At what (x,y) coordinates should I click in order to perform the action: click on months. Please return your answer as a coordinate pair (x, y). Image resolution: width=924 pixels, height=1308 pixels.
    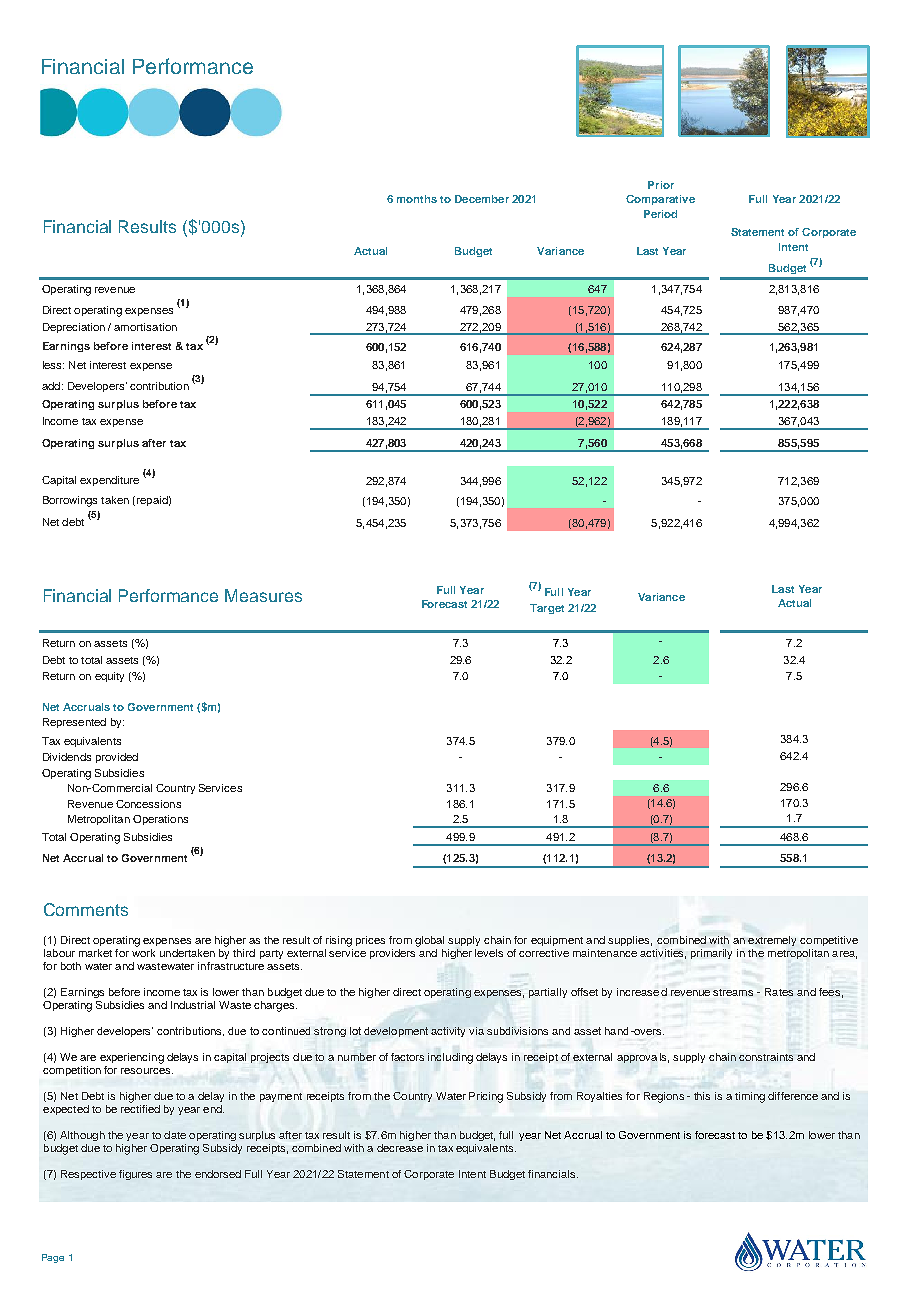
    Looking at the image, I should click on (417, 199).
